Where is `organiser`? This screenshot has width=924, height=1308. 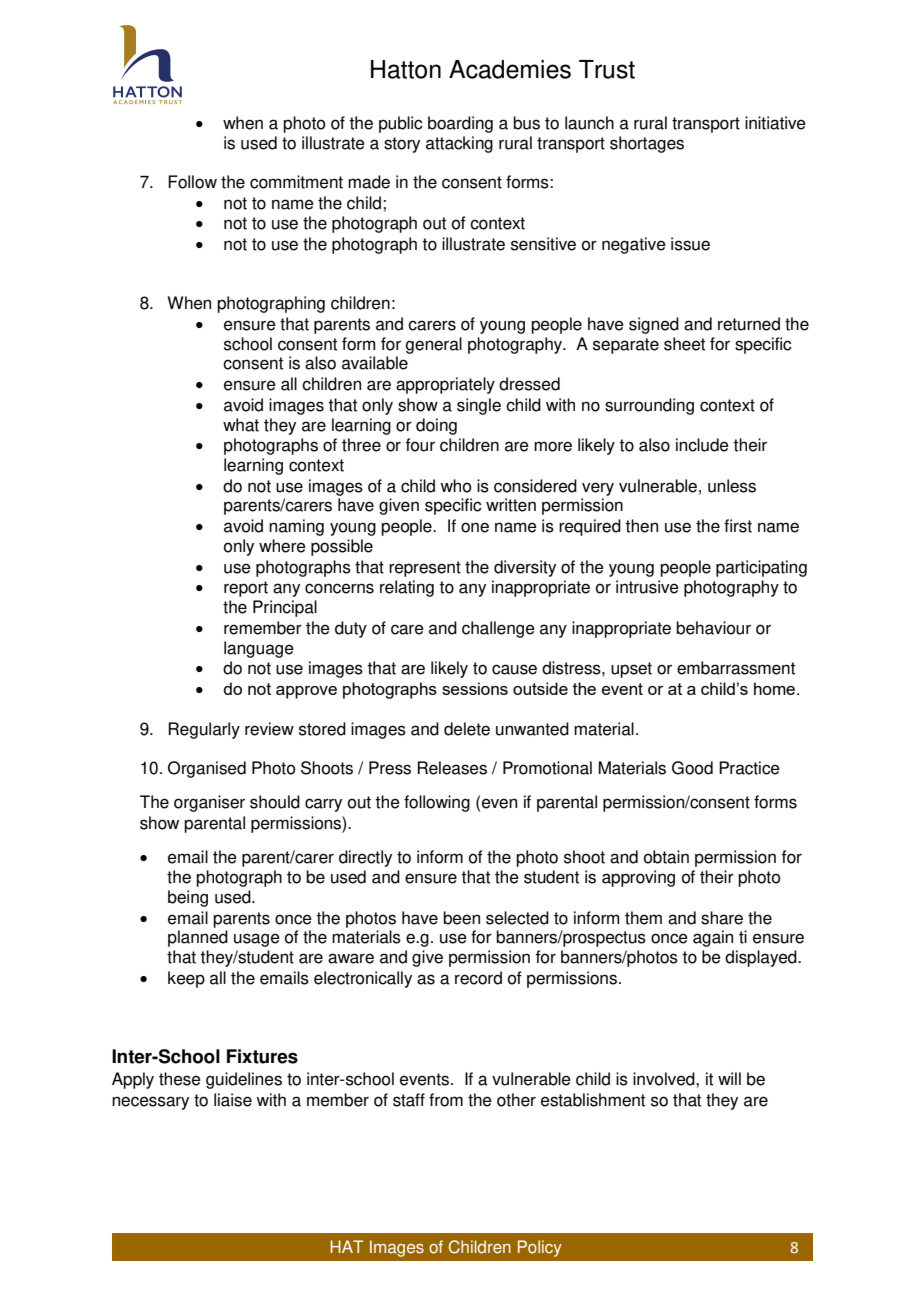 organiser is located at coordinates (209, 803).
